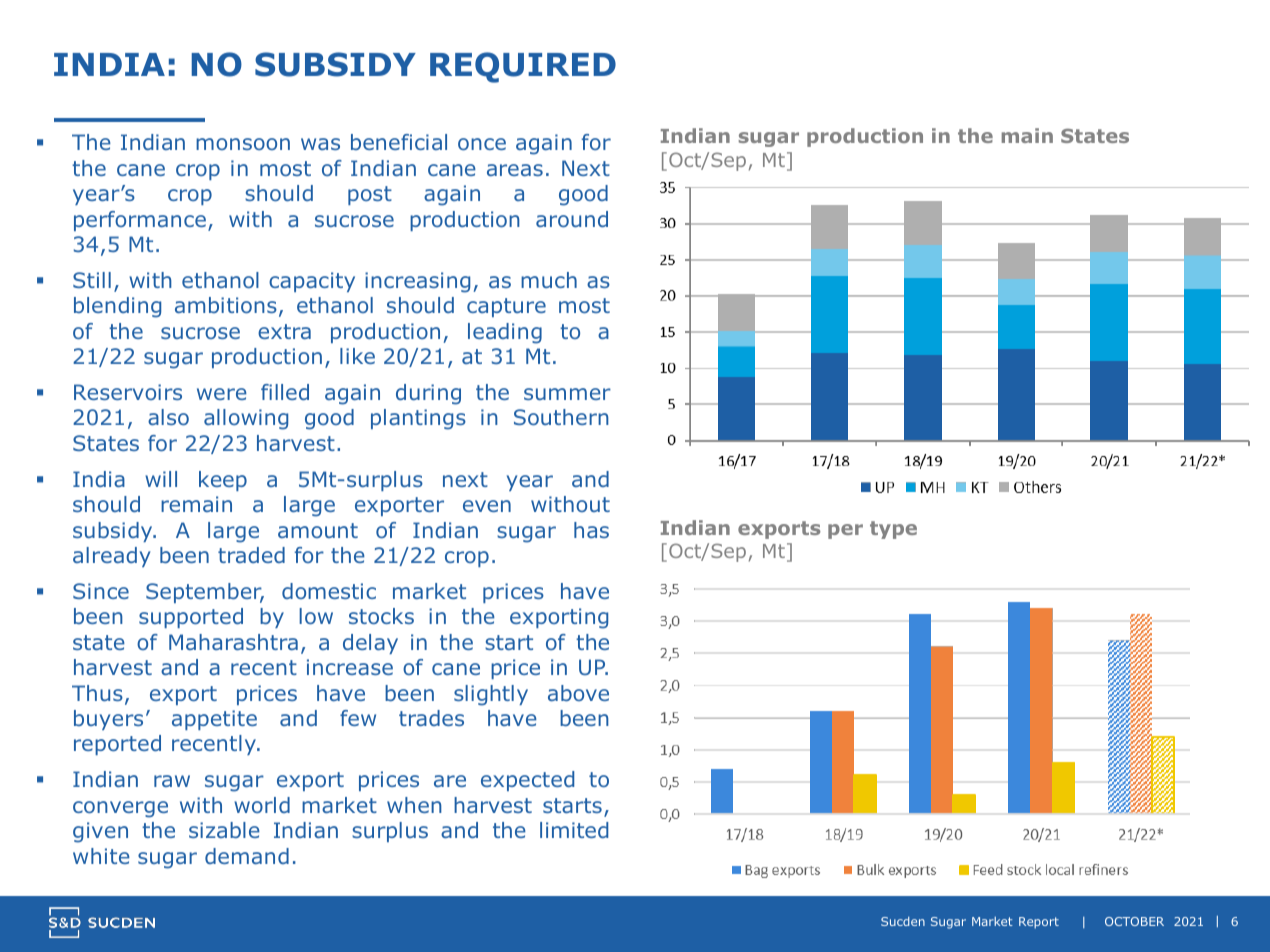  Describe the element at coordinates (223, 481) in the image. I see `keep` at that location.
